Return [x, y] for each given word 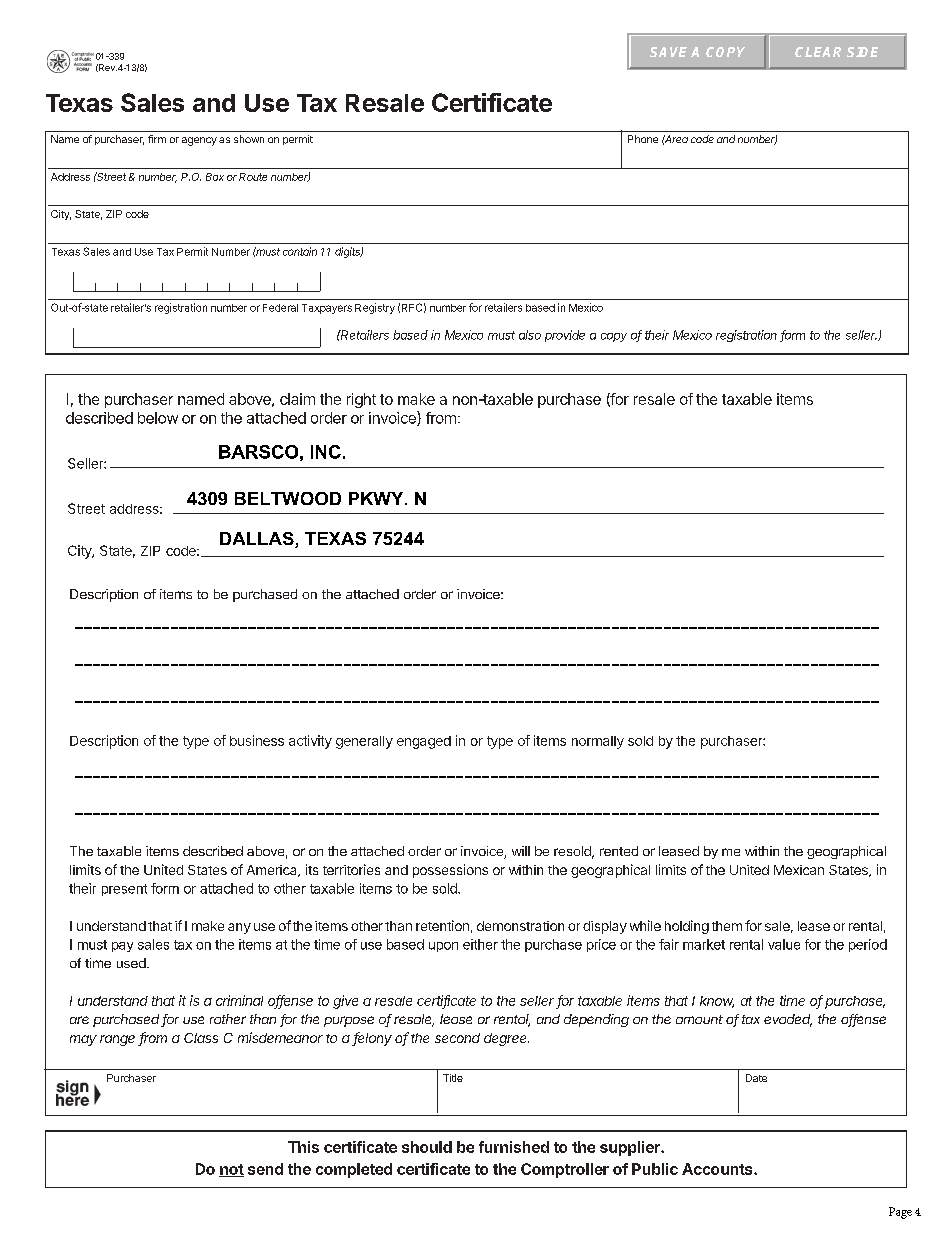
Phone [643, 139]
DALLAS [258, 540]
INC [326, 452]
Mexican [799, 870]
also [530, 335]
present [124, 890]
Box [215, 177]
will [521, 851]
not [231, 1170]
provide [565, 336]
